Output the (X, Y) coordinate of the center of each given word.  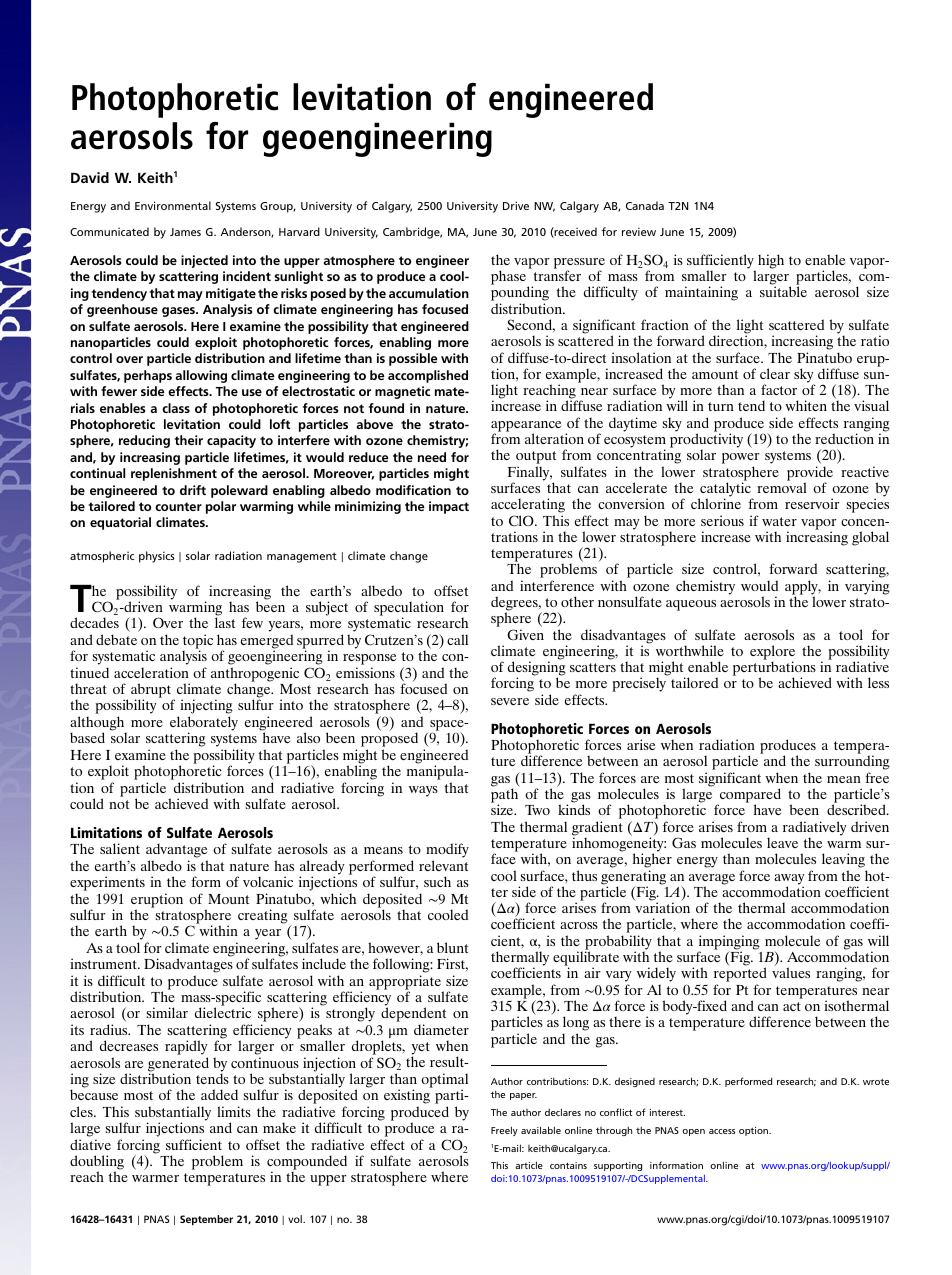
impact (449, 507)
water (779, 521)
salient (120, 848)
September (206, 1220)
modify (447, 852)
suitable (783, 291)
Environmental (173, 205)
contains (568, 1165)
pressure (579, 264)
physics (157, 557)
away (789, 880)
